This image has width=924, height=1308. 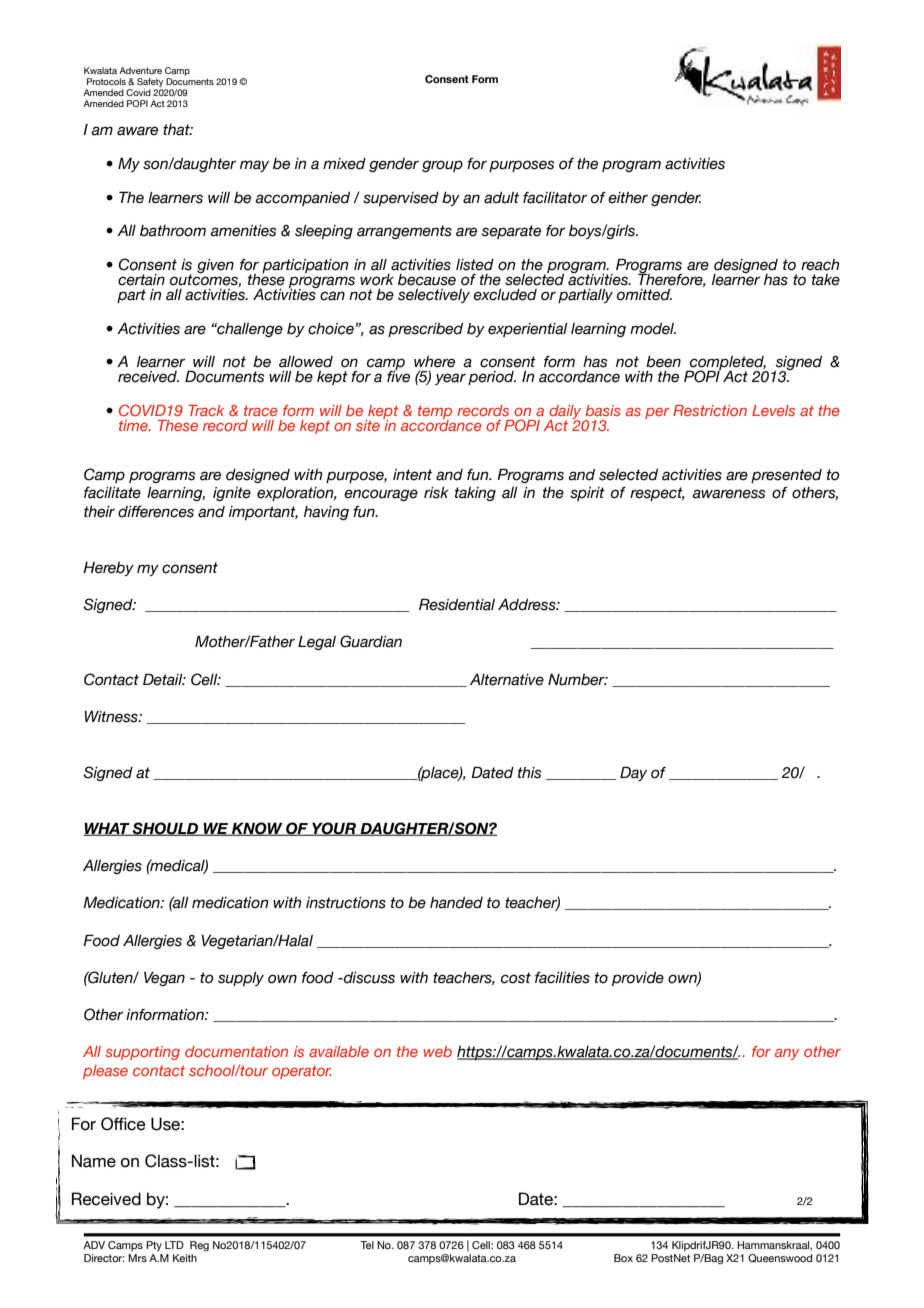 What do you see at coordinates (623, 1258) in the image?
I see `Box` at bounding box center [623, 1258].
